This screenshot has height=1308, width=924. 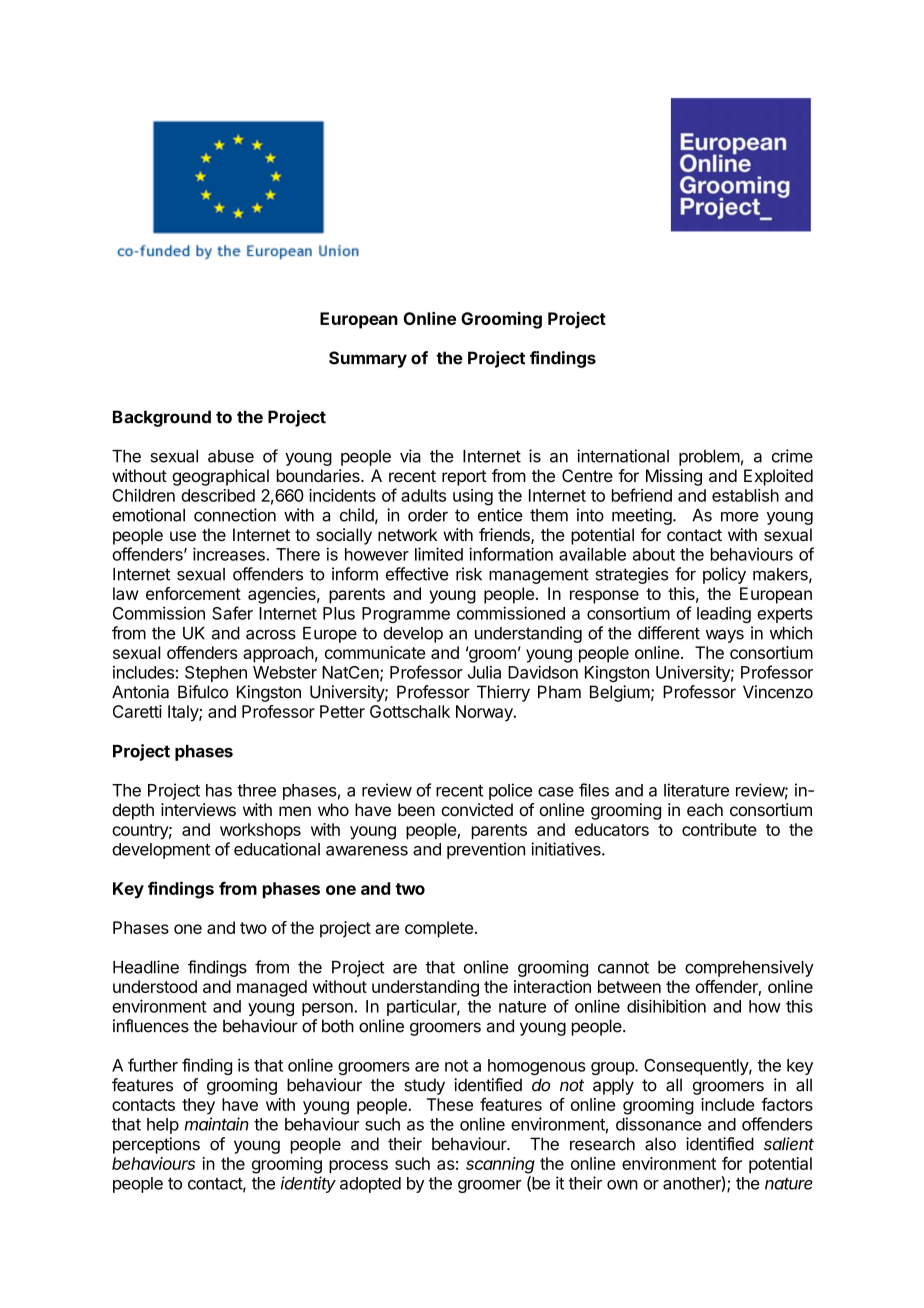 What do you see at coordinates (749, 968) in the screenshot?
I see `comprehensively` at bounding box center [749, 968].
